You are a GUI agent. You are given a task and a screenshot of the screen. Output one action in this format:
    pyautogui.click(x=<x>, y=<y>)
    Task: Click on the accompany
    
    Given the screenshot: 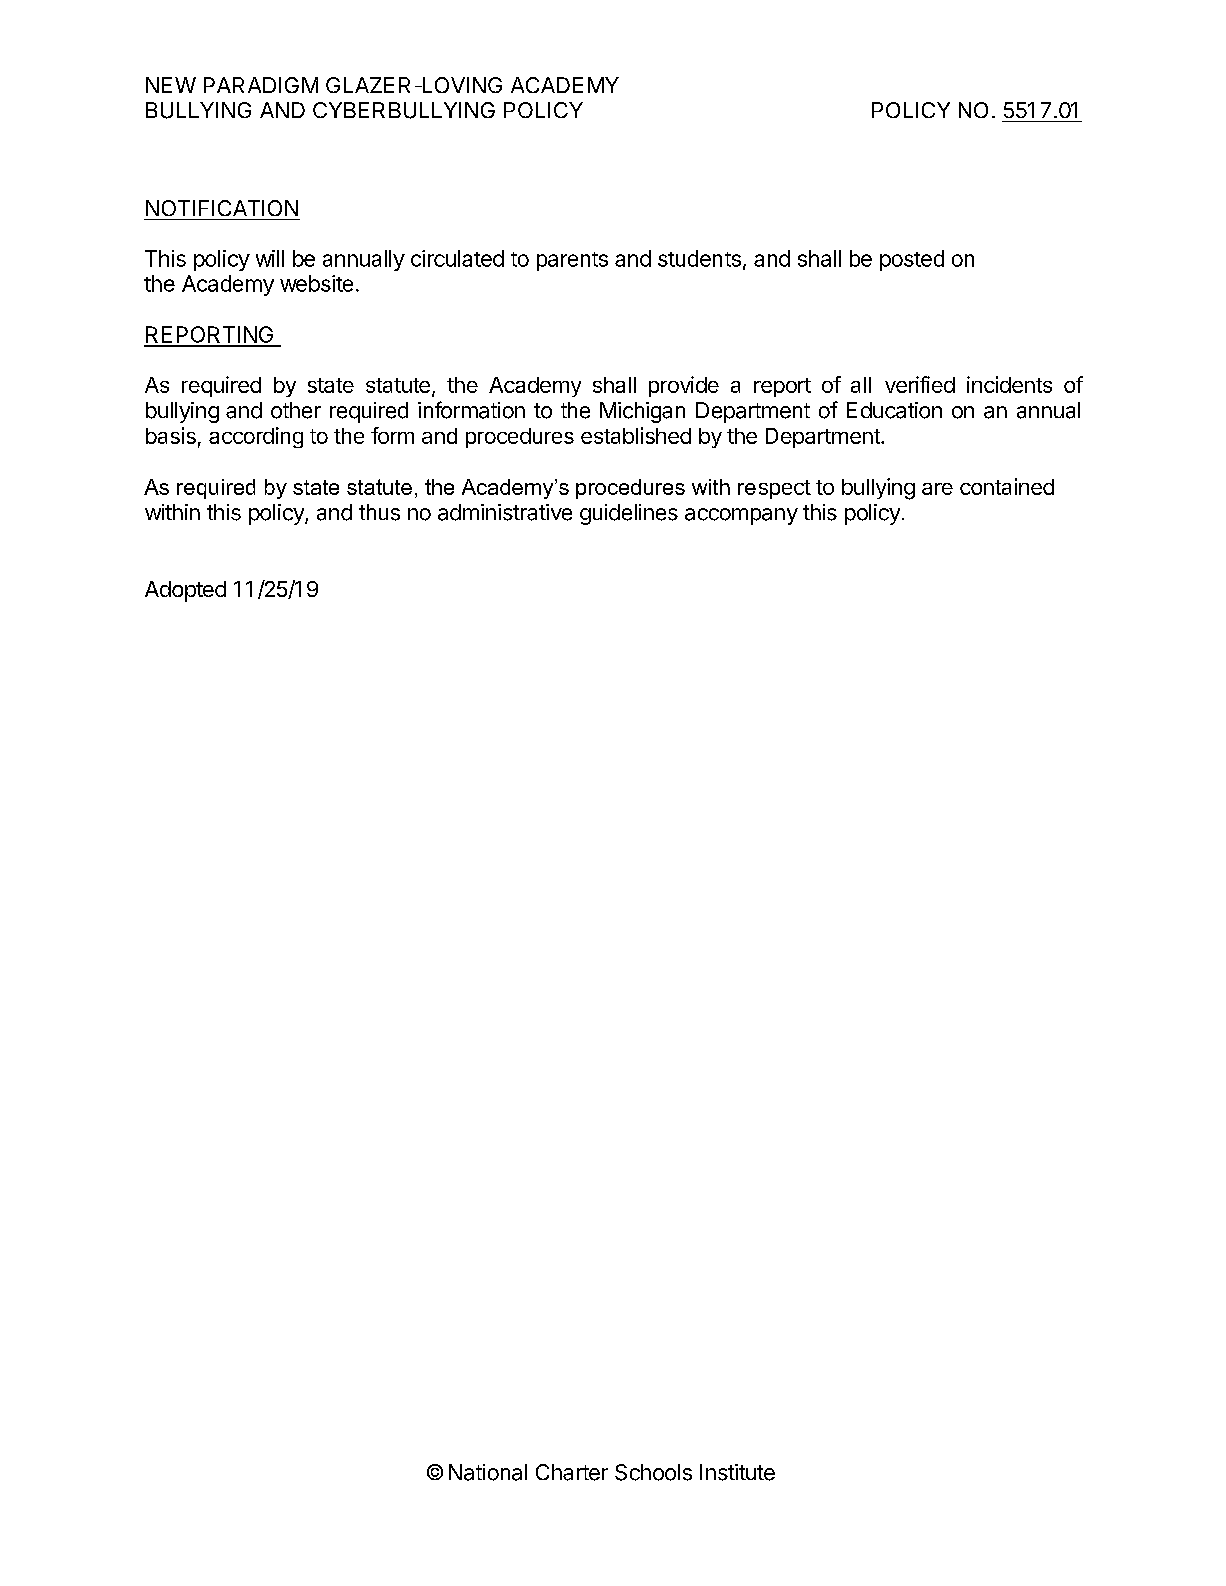 What is the action you would take?
    pyautogui.click(x=741, y=516)
